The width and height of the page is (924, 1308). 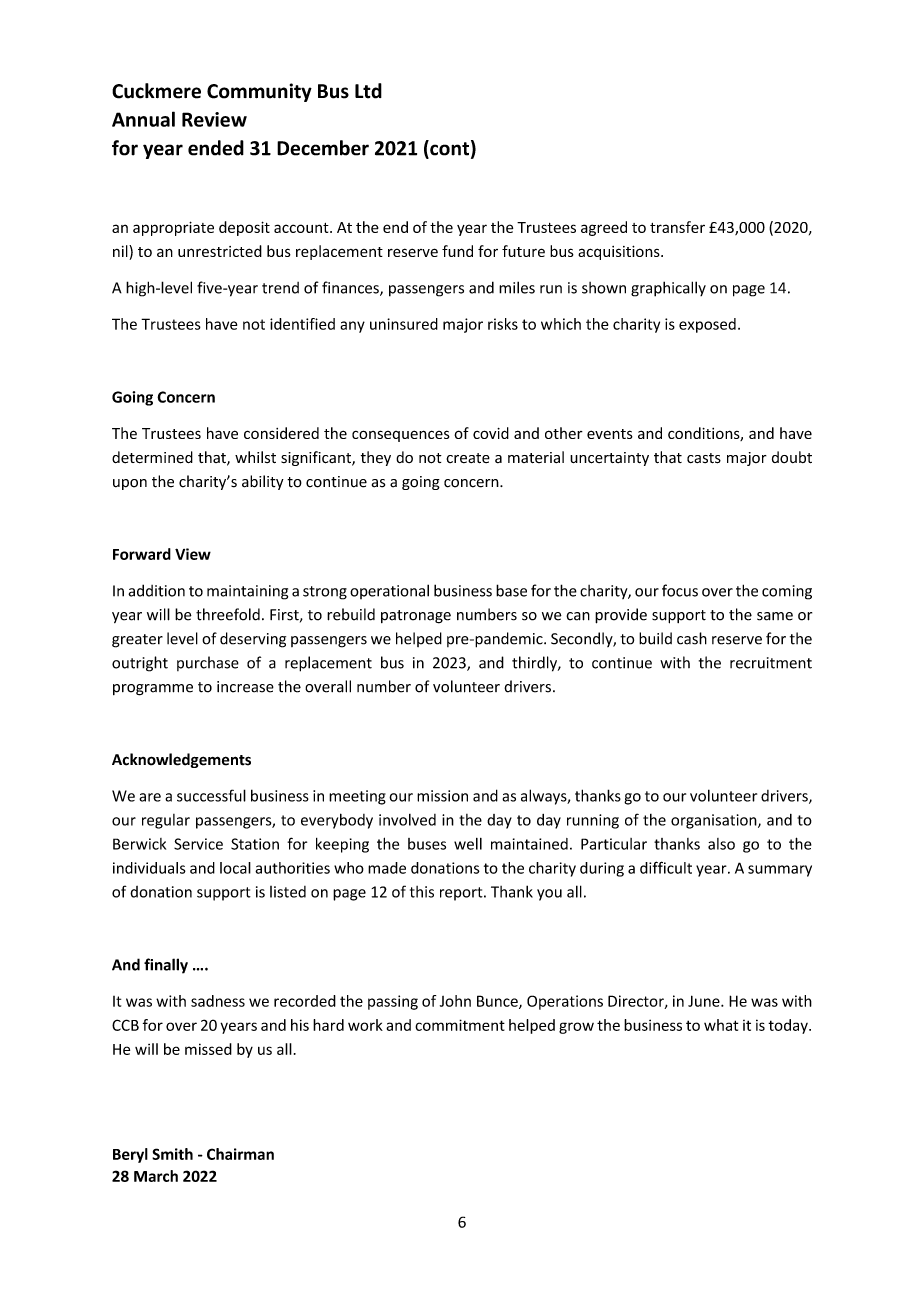 What do you see at coordinates (172, 1154) in the page?
I see `Smith` at bounding box center [172, 1154].
